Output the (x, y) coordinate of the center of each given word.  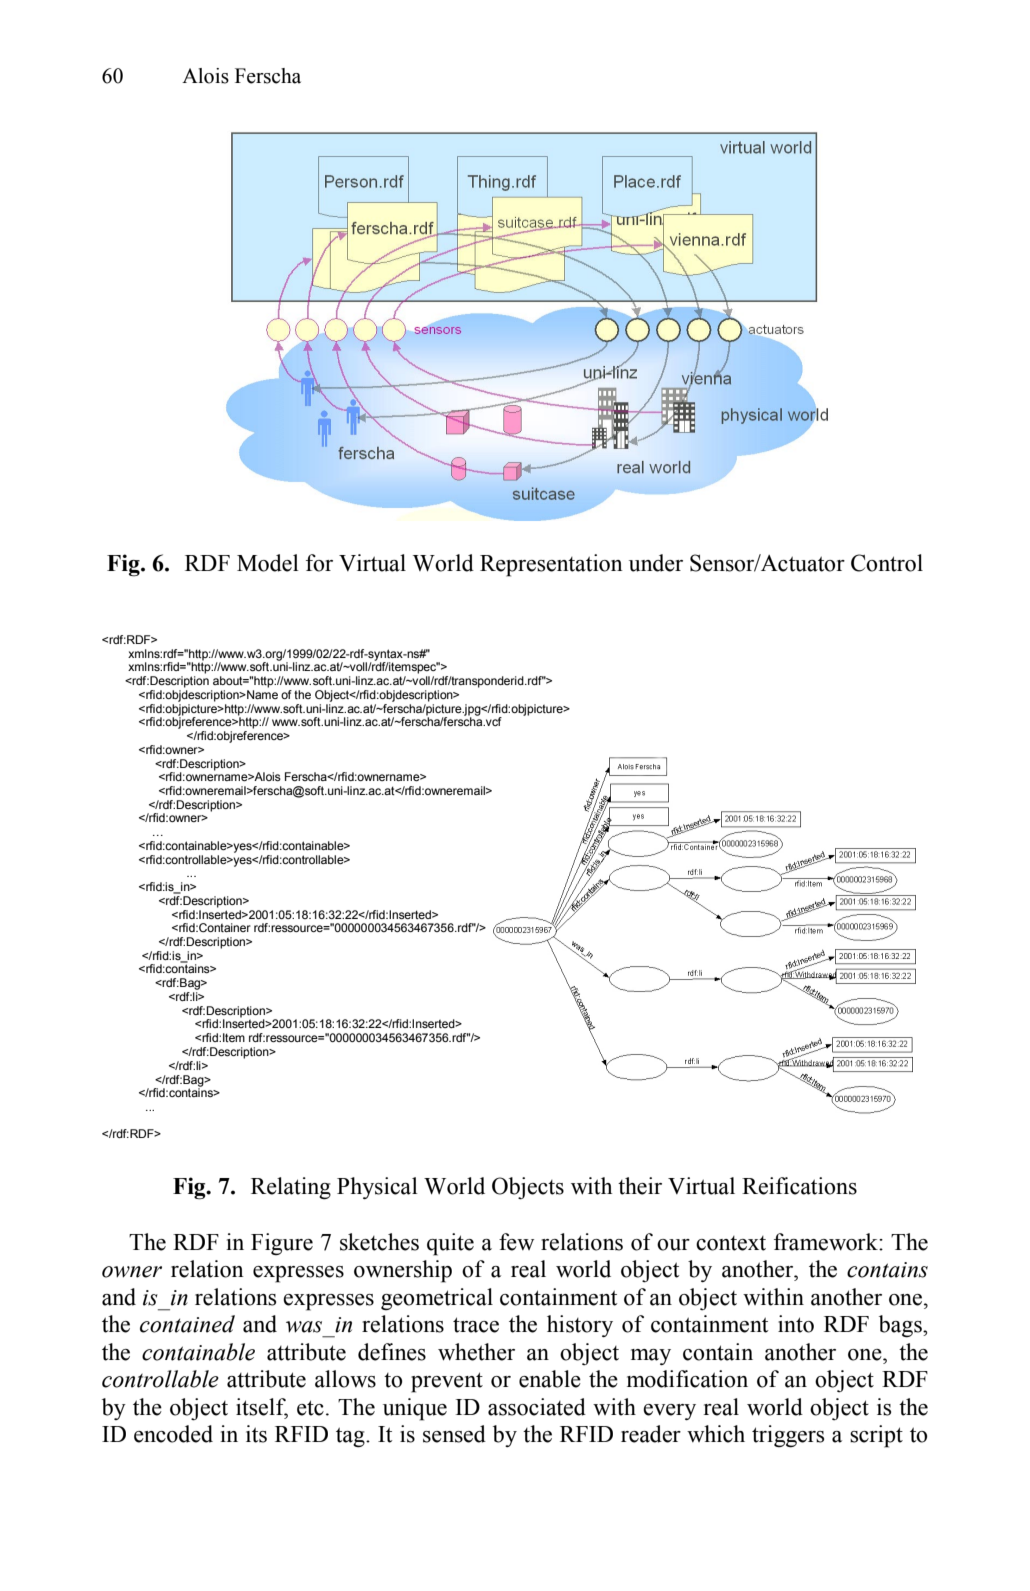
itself (262, 1407)
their (640, 1186)
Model (268, 563)
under (656, 563)
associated (537, 1407)
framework (827, 1242)
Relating (291, 1188)
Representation (551, 565)
